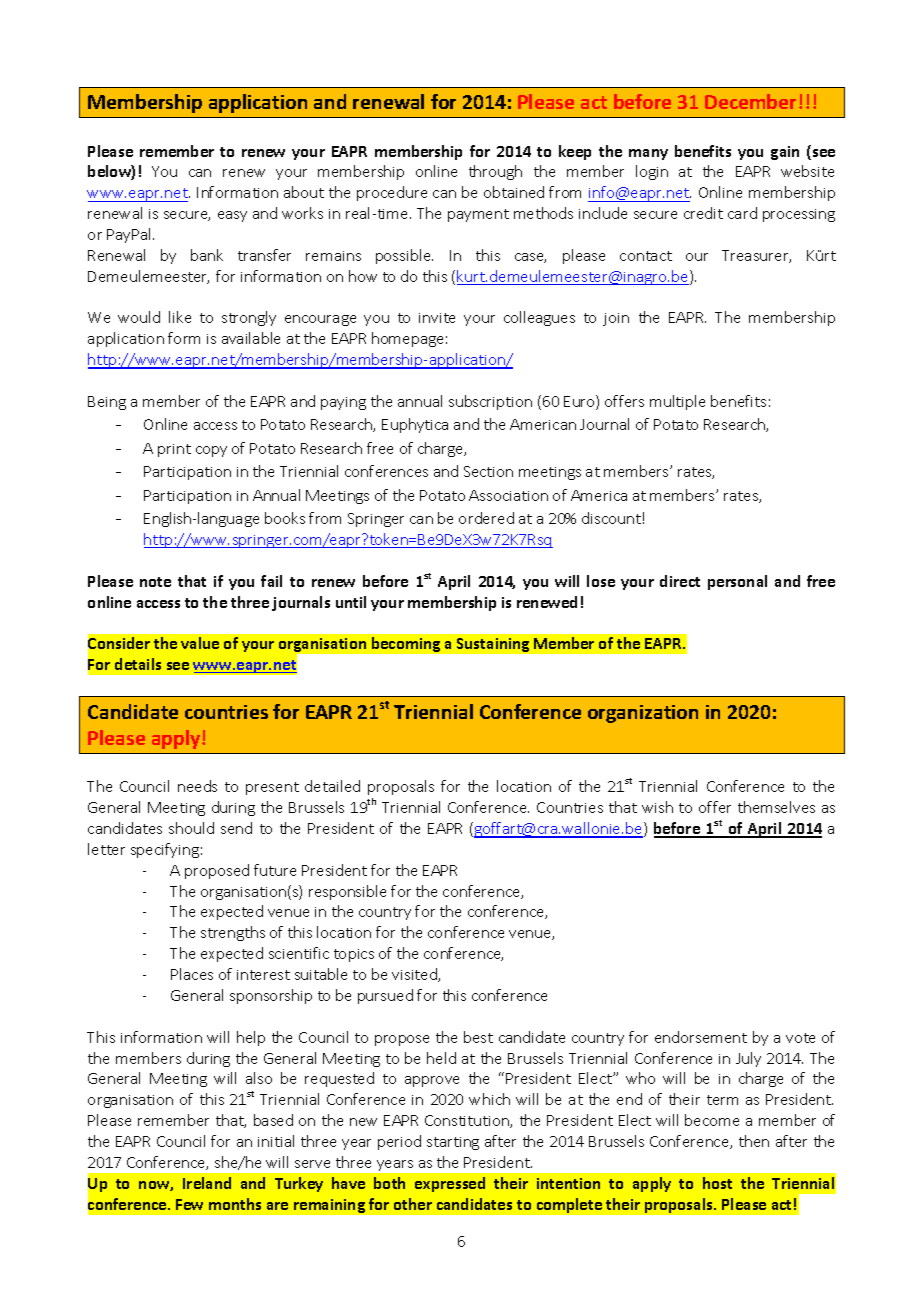  Describe the element at coordinates (776, 807) in the screenshot. I see `themselves` at that location.
